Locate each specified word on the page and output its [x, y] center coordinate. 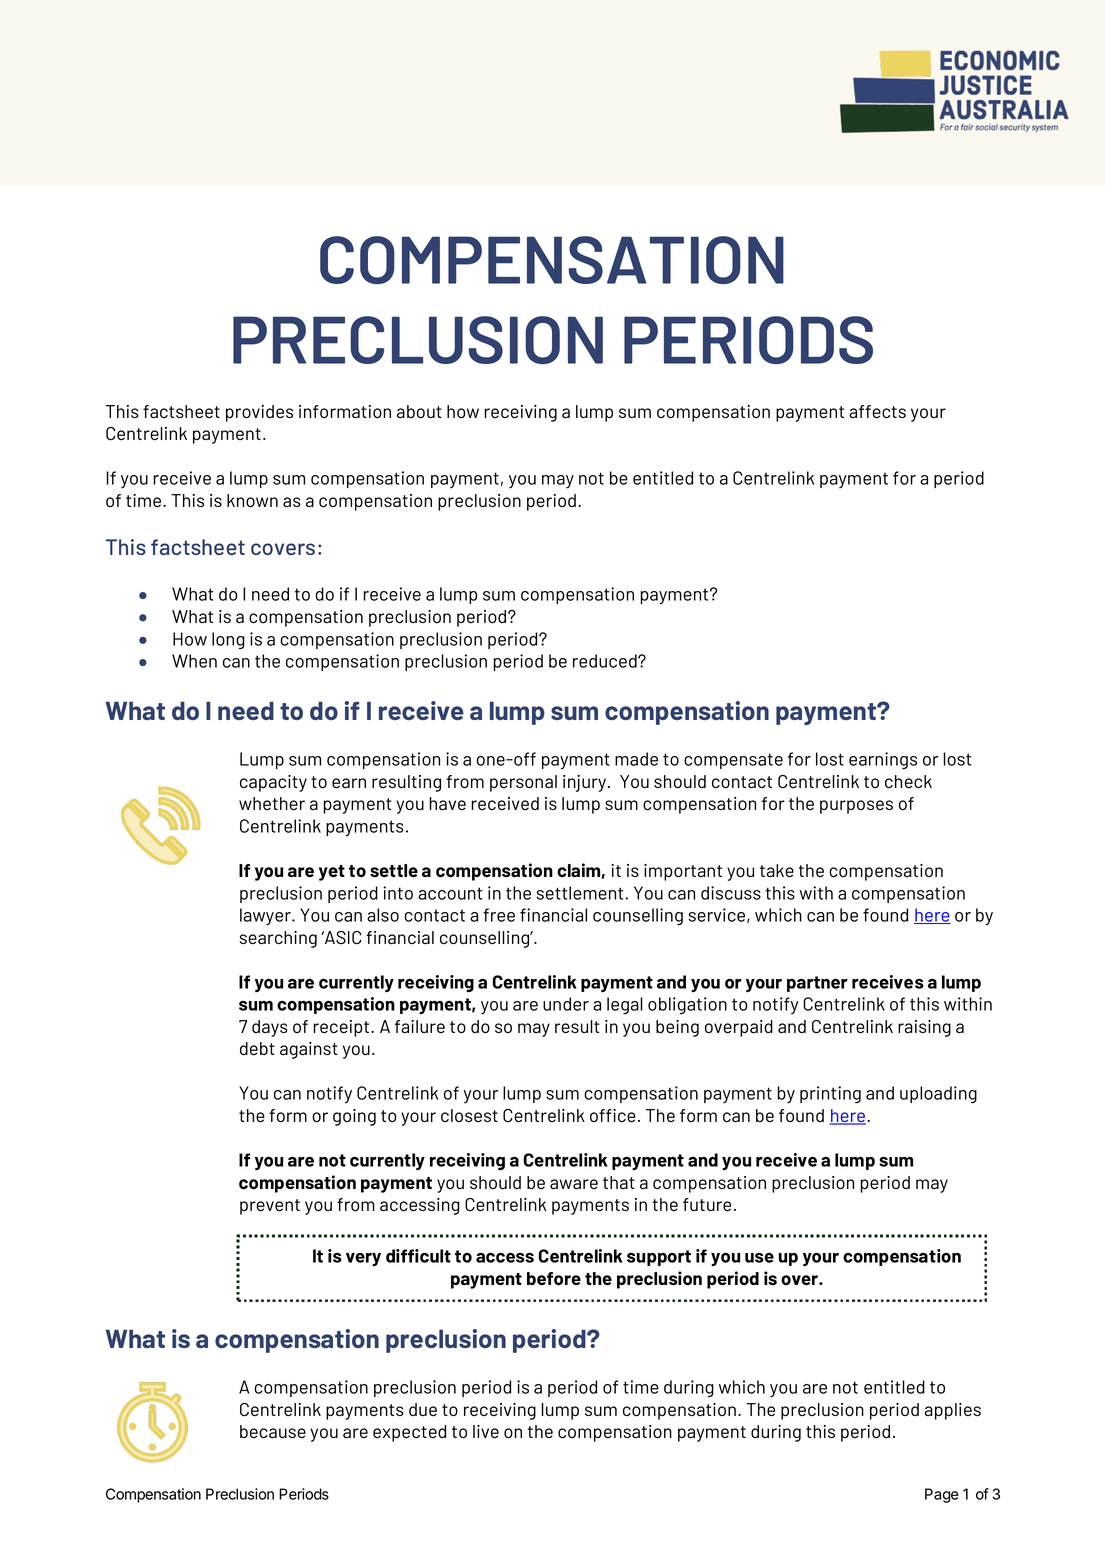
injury [586, 783]
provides [259, 413]
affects [877, 412]
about [419, 411]
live [486, 1432]
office [613, 1116]
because [273, 1432]
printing [830, 1095]
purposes [856, 807]
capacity [273, 783]
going [354, 1117]
